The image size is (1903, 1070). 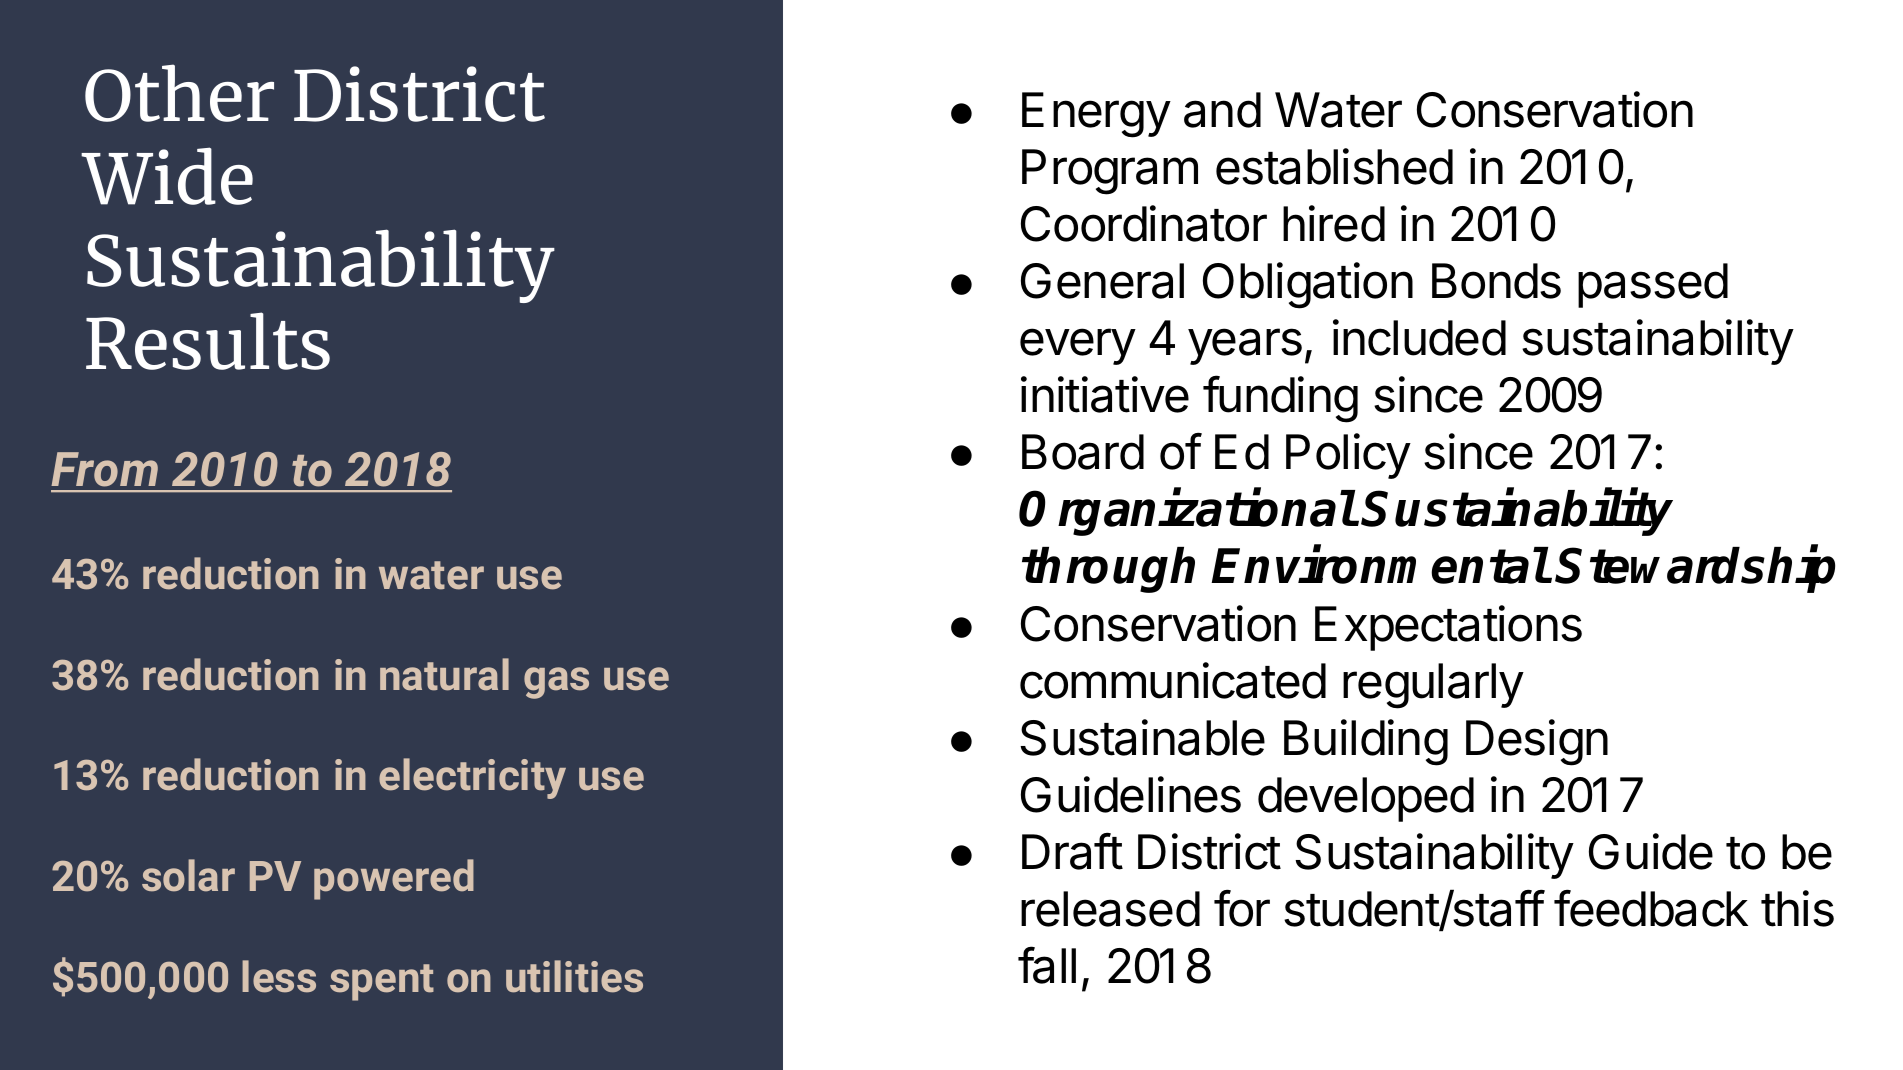 I want to click on funding, so click(x=1280, y=399).
